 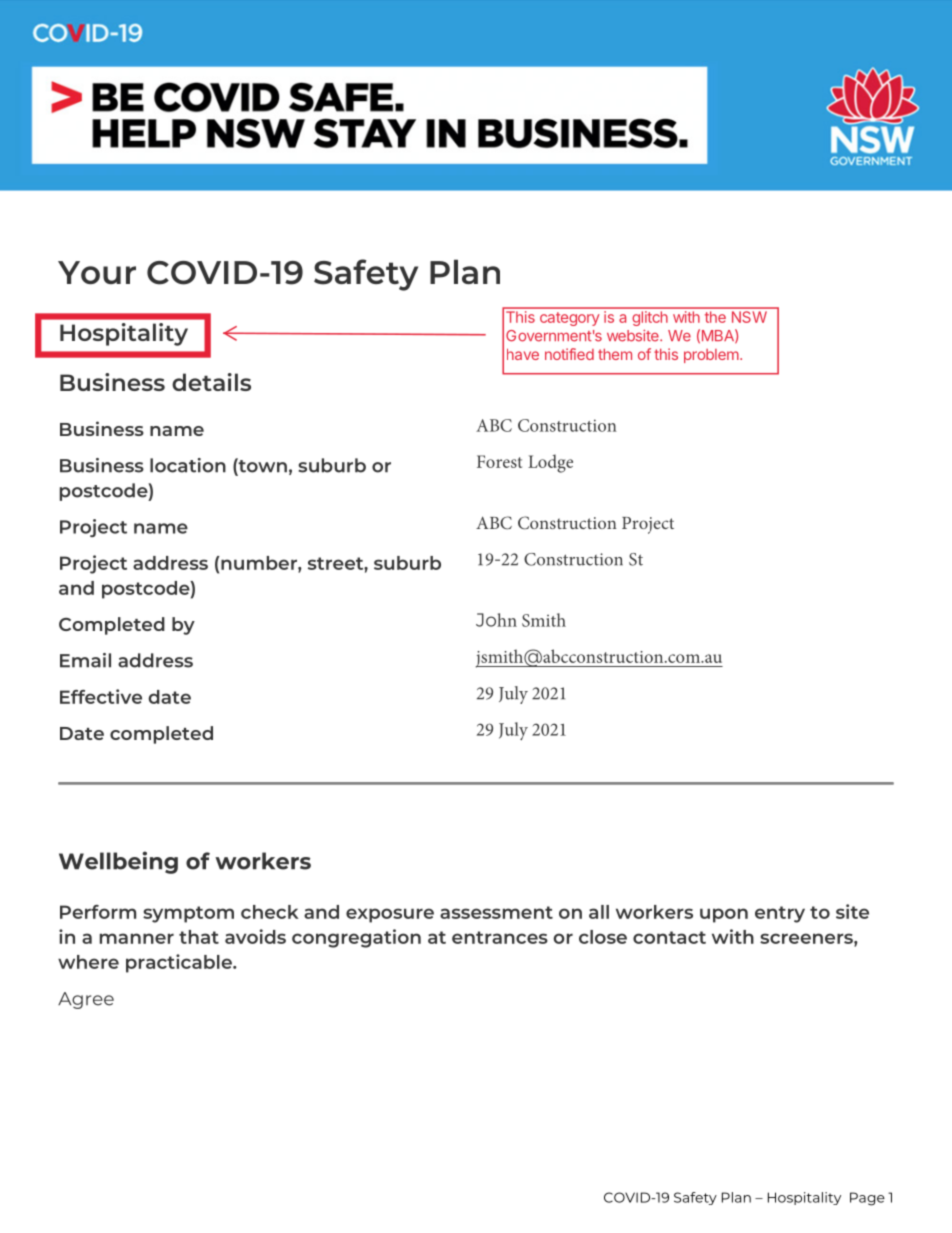 What do you see at coordinates (867, 1199) in the screenshot?
I see `Page` at bounding box center [867, 1199].
